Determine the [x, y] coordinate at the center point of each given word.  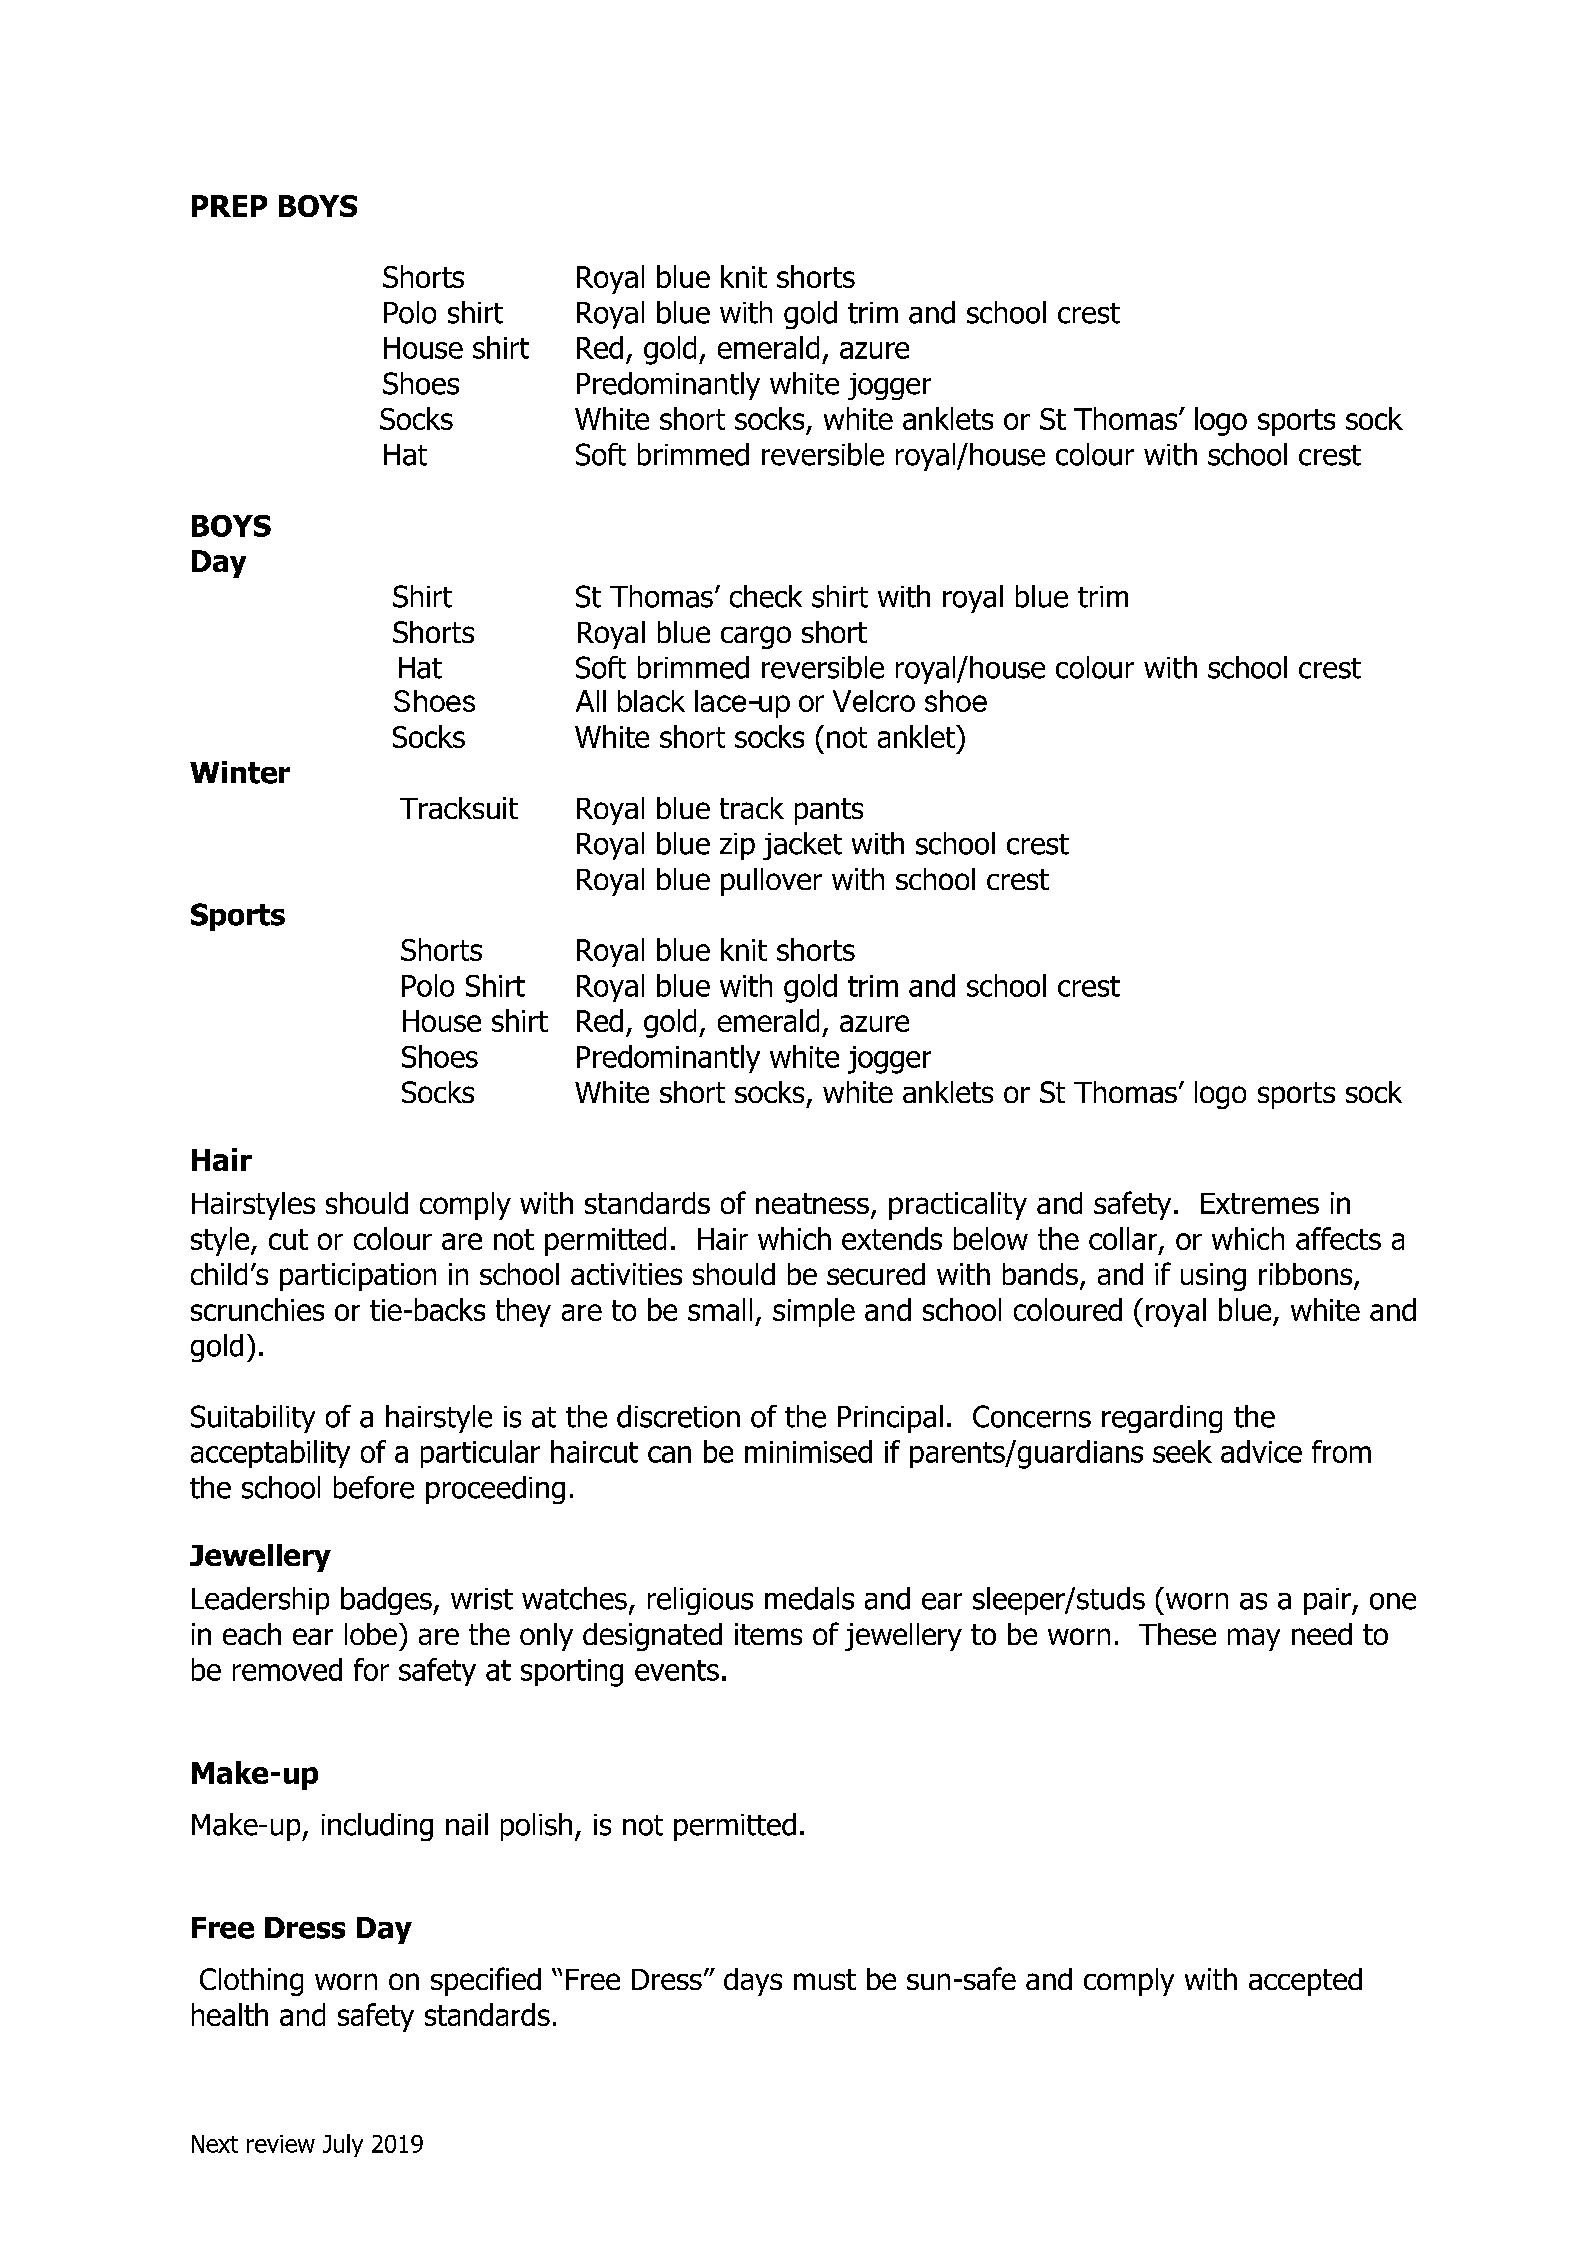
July [343, 2145]
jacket [802, 846]
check [766, 596]
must [825, 1979]
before [374, 1487]
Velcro [874, 701]
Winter [240, 772]
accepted [1305, 1982]
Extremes [1260, 1203]
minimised [808, 1451]
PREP [229, 206]
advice [1261, 1451]
